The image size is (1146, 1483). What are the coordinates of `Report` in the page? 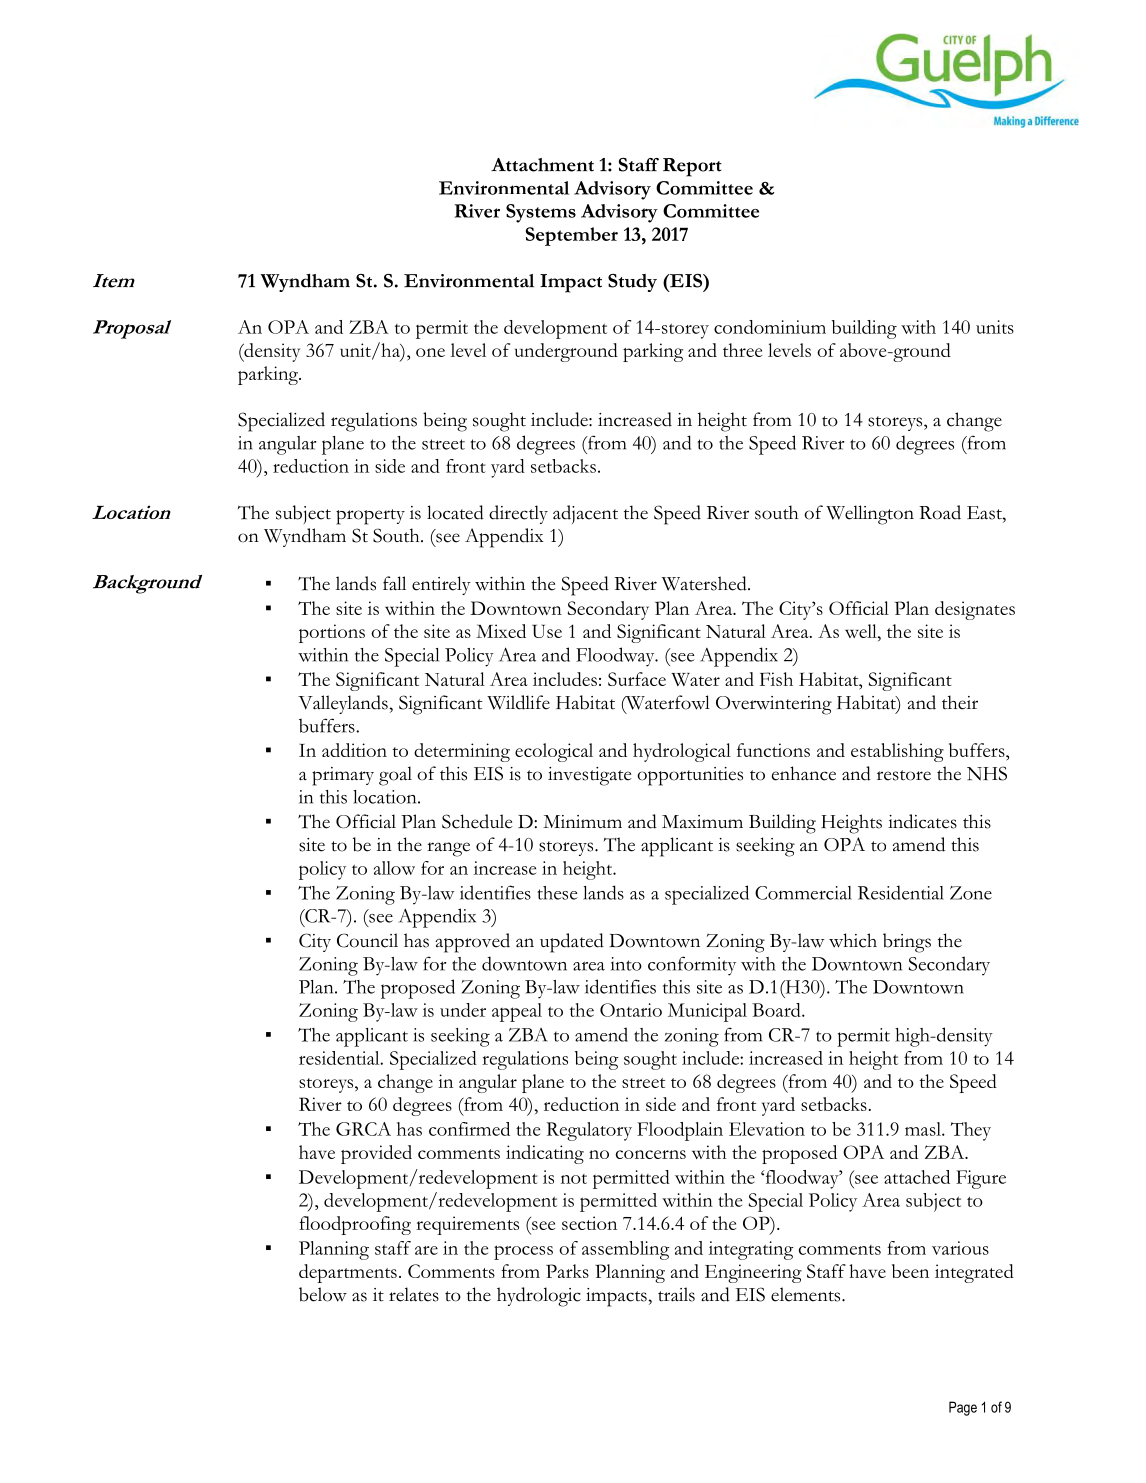 It's located at (692, 167).
